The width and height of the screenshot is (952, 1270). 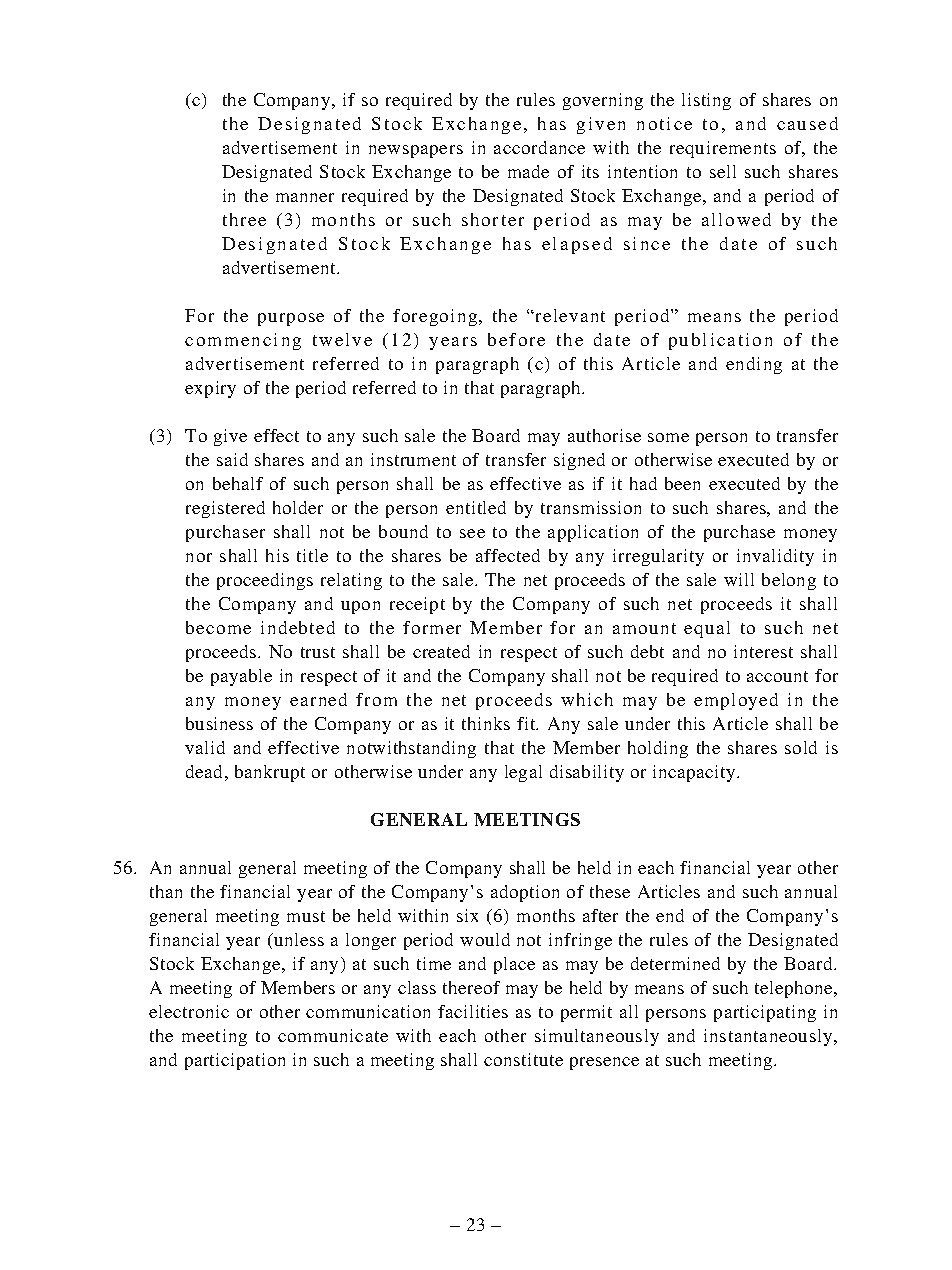 I want to click on manner, so click(x=305, y=197).
